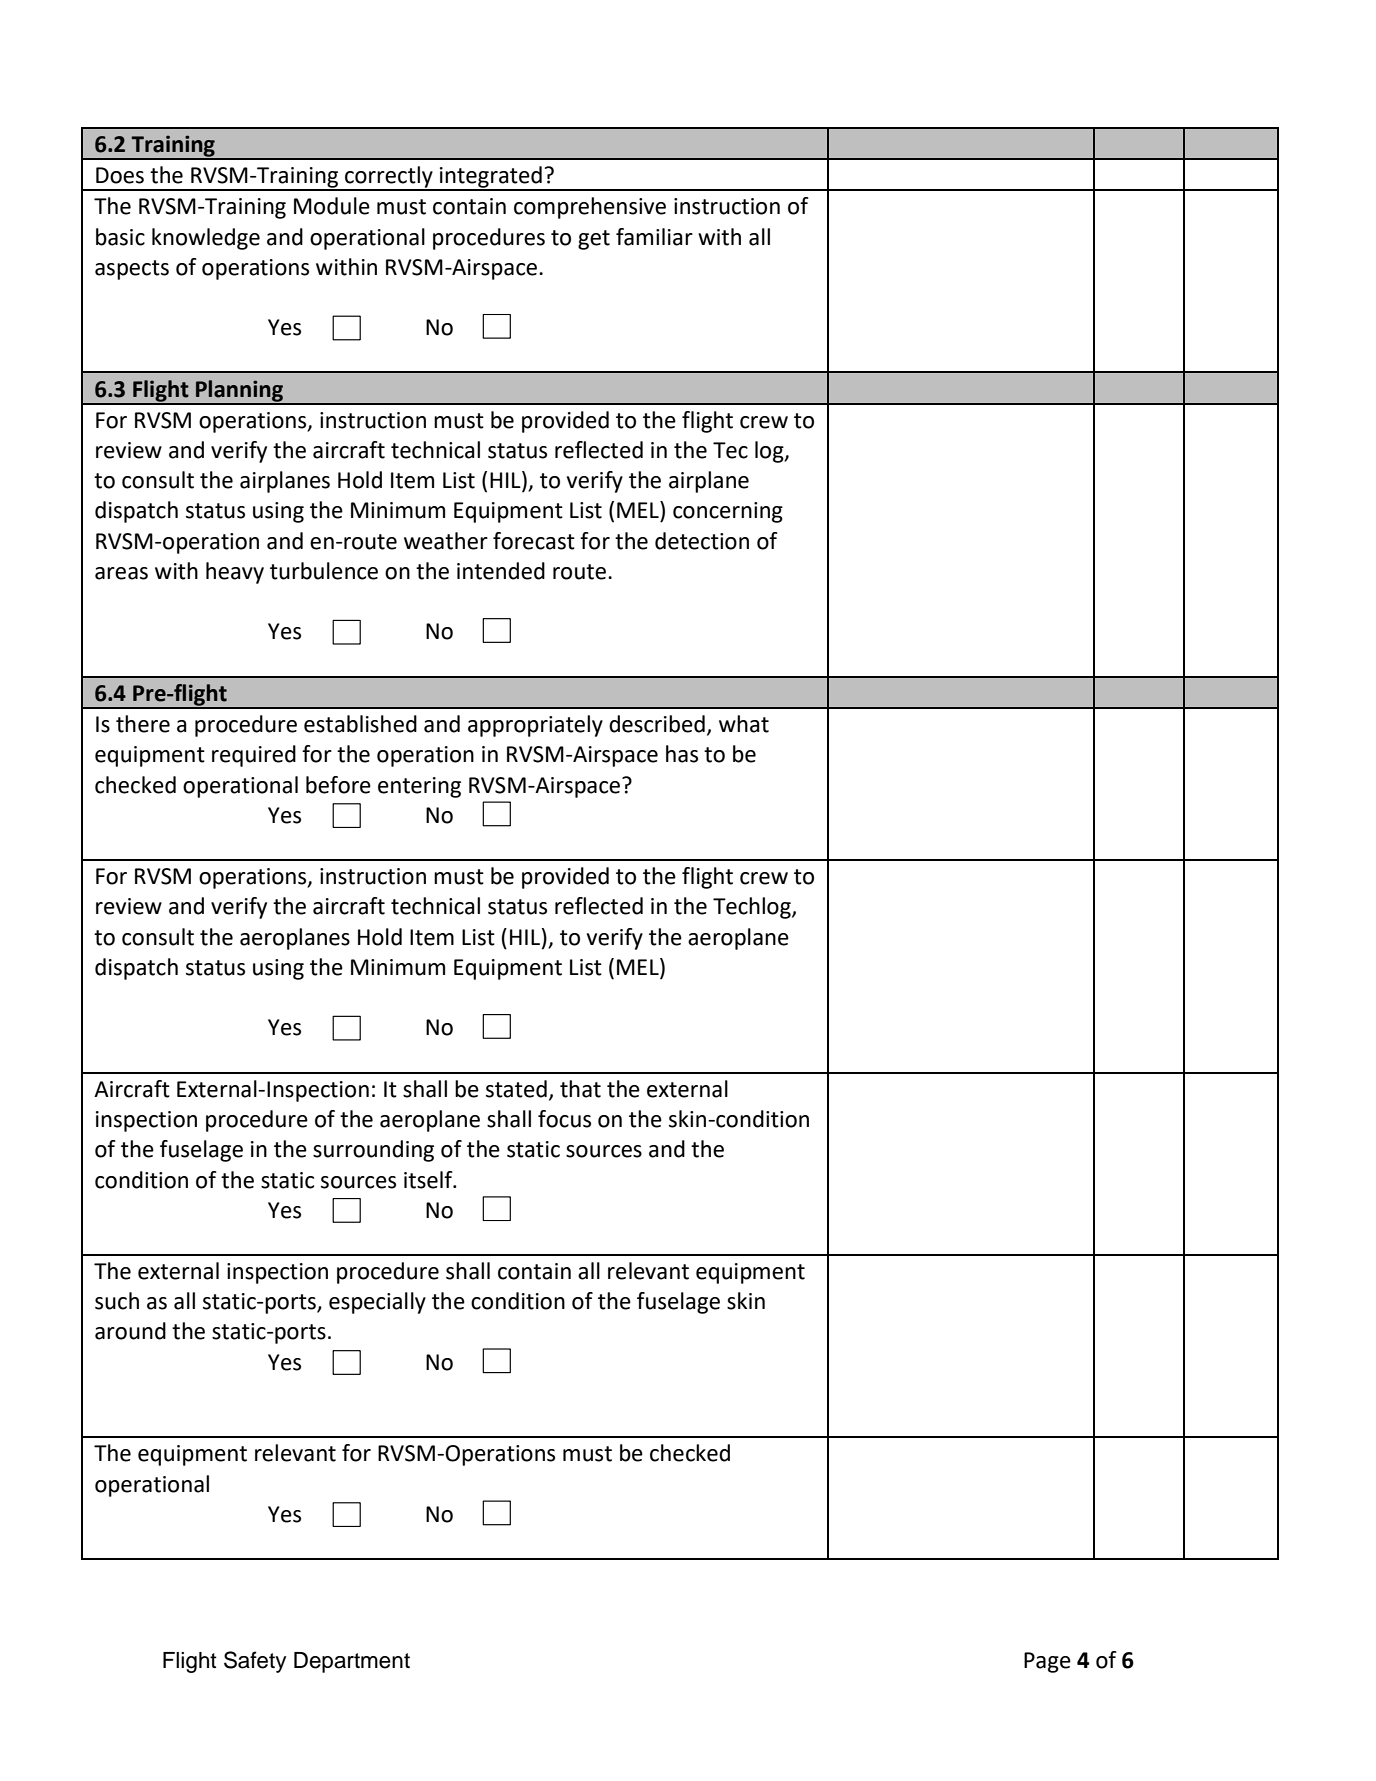  I want to click on familiar, so click(654, 237).
